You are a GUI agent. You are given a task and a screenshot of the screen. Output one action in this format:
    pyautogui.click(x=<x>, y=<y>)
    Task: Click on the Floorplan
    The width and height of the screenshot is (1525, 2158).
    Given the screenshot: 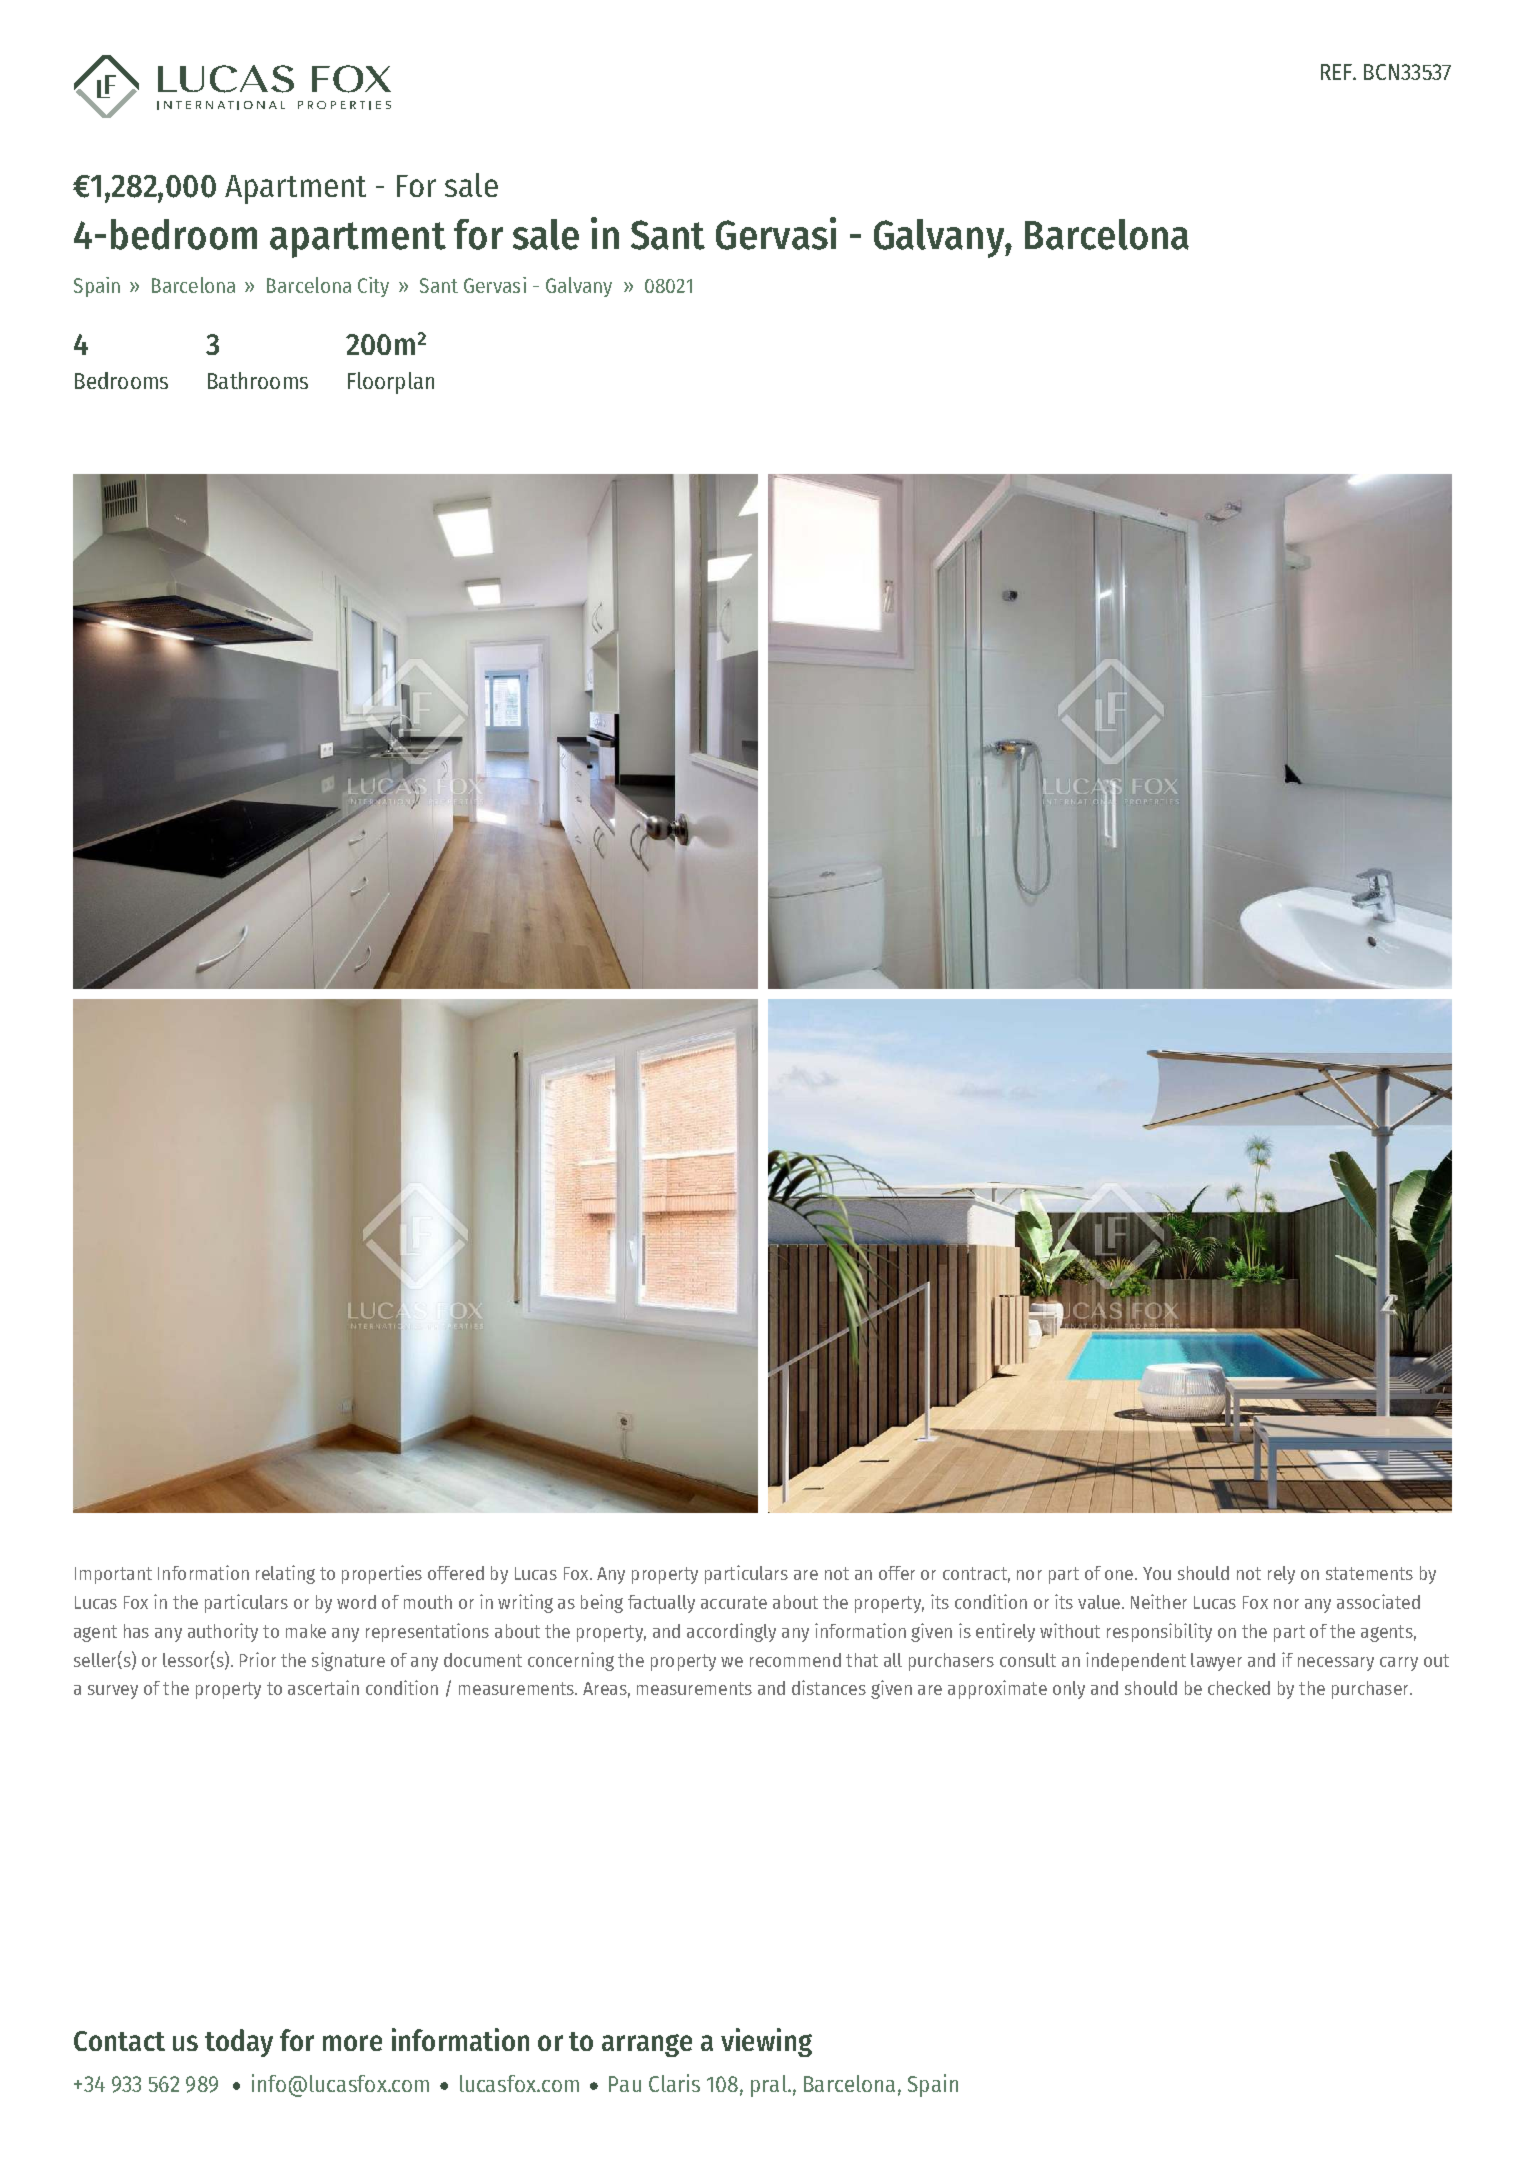 What is the action you would take?
    pyautogui.click(x=391, y=383)
